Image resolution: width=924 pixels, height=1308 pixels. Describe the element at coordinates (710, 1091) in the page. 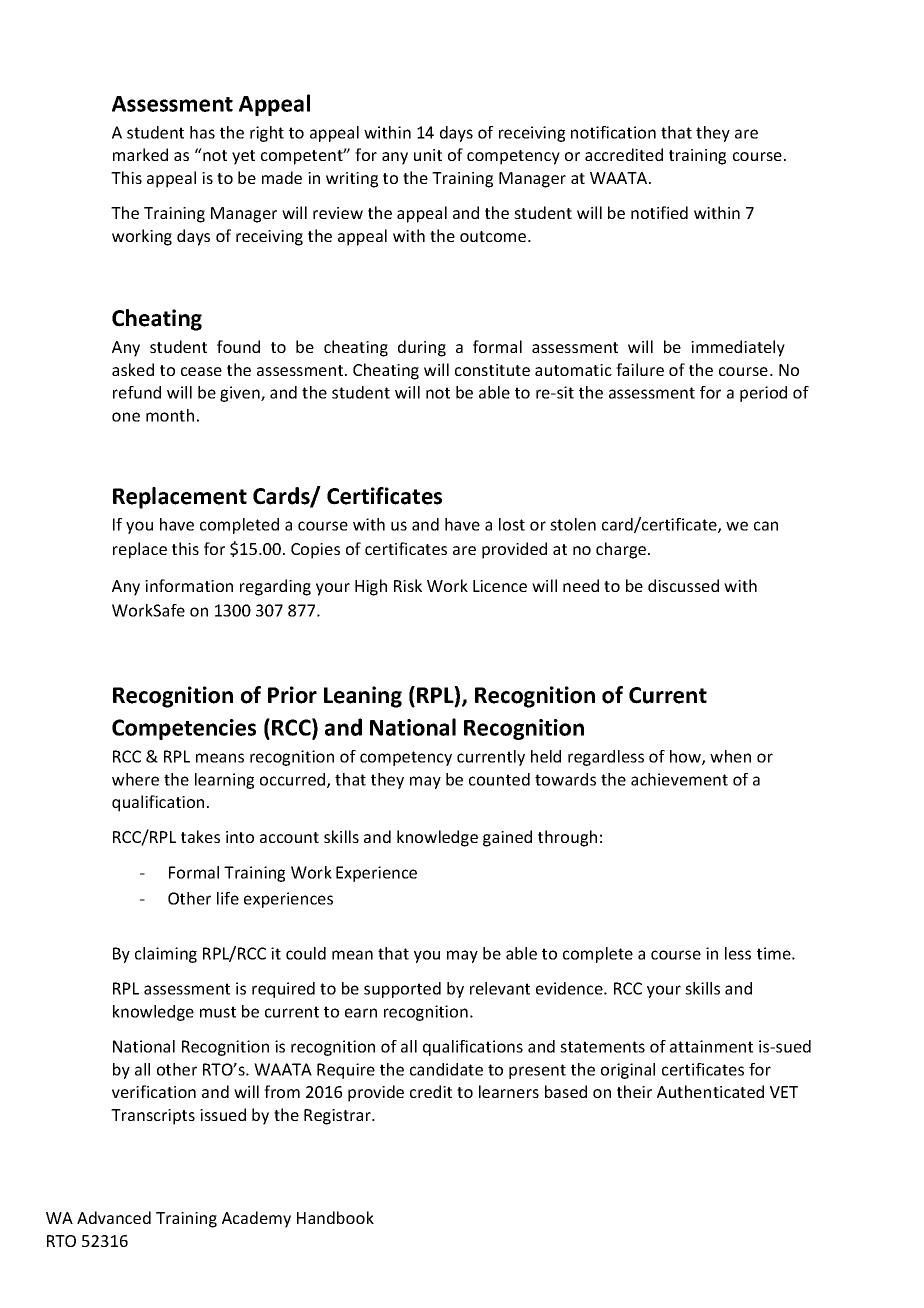

I see `Authenticated` at that location.
